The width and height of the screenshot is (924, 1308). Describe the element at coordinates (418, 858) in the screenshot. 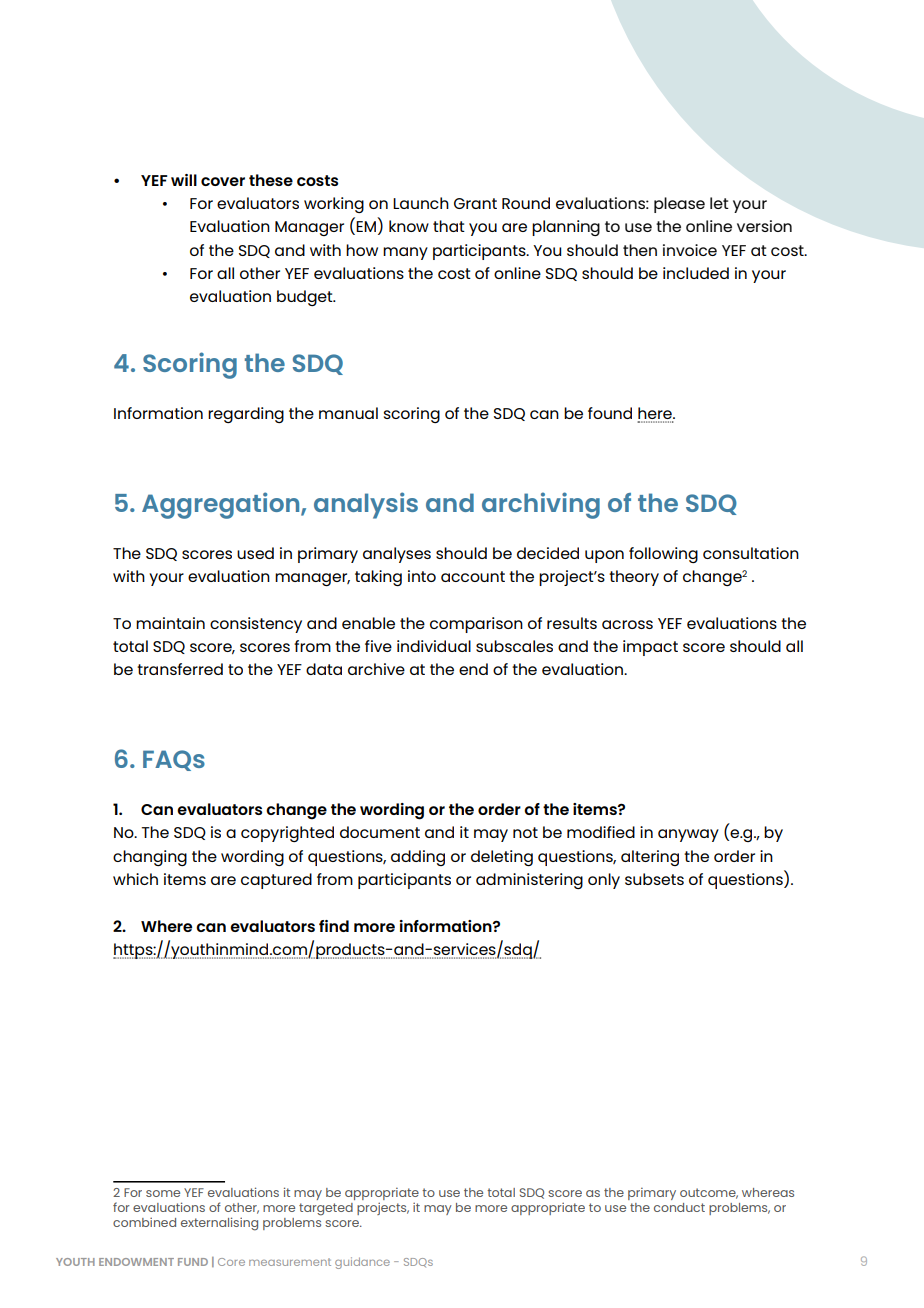

I see `adding` at that location.
